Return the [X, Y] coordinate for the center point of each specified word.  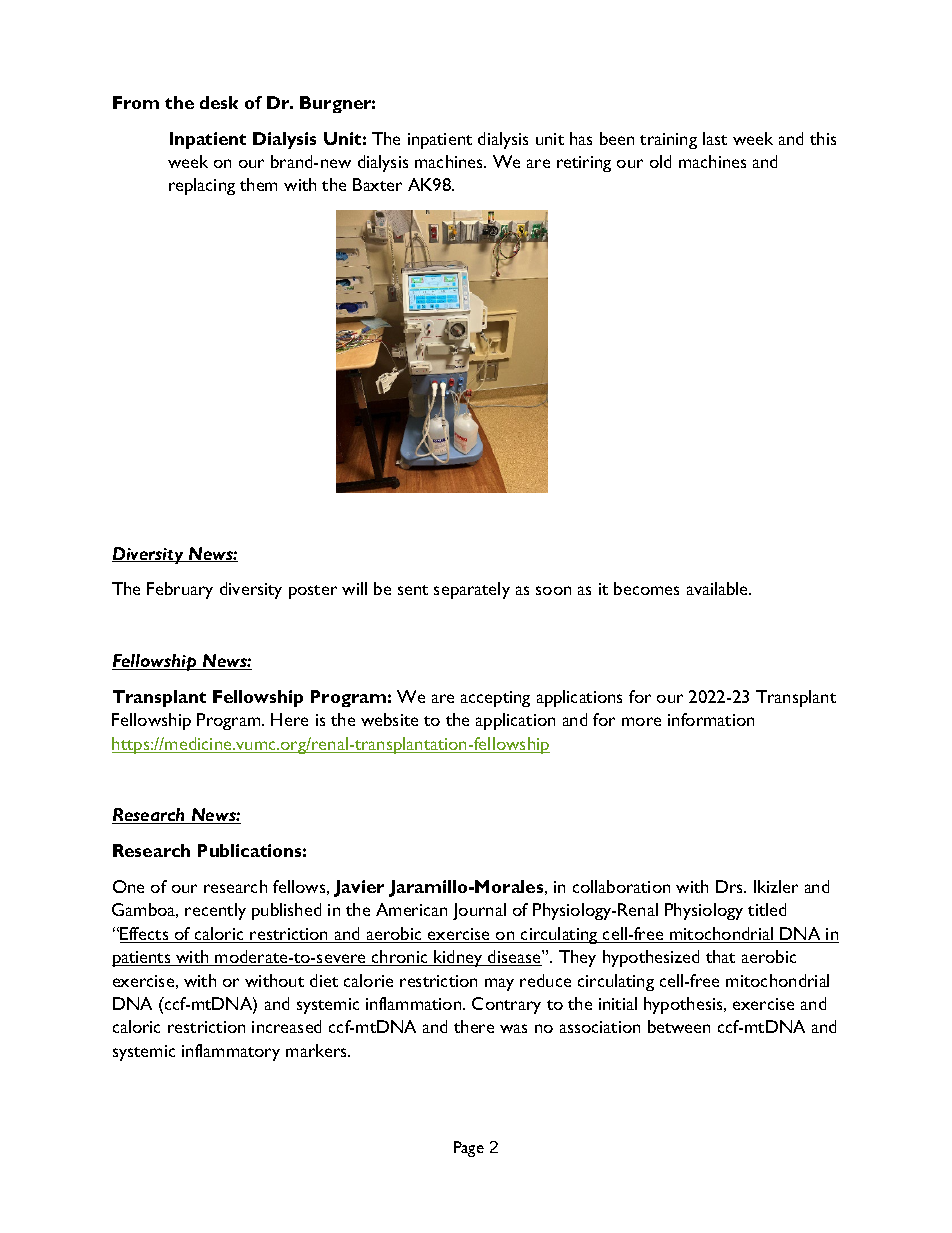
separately [472, 590]
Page [469, 1149]
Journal [479, 911]
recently [215, 911]
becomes [646, 588]
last [715, 138]
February [180, 590]
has [581, 138]
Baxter [377, 184]
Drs [730, 886]
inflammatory [231, 1052]
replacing [202, 186]
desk [219, 102]
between [679, 1026]
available [719, 588]
